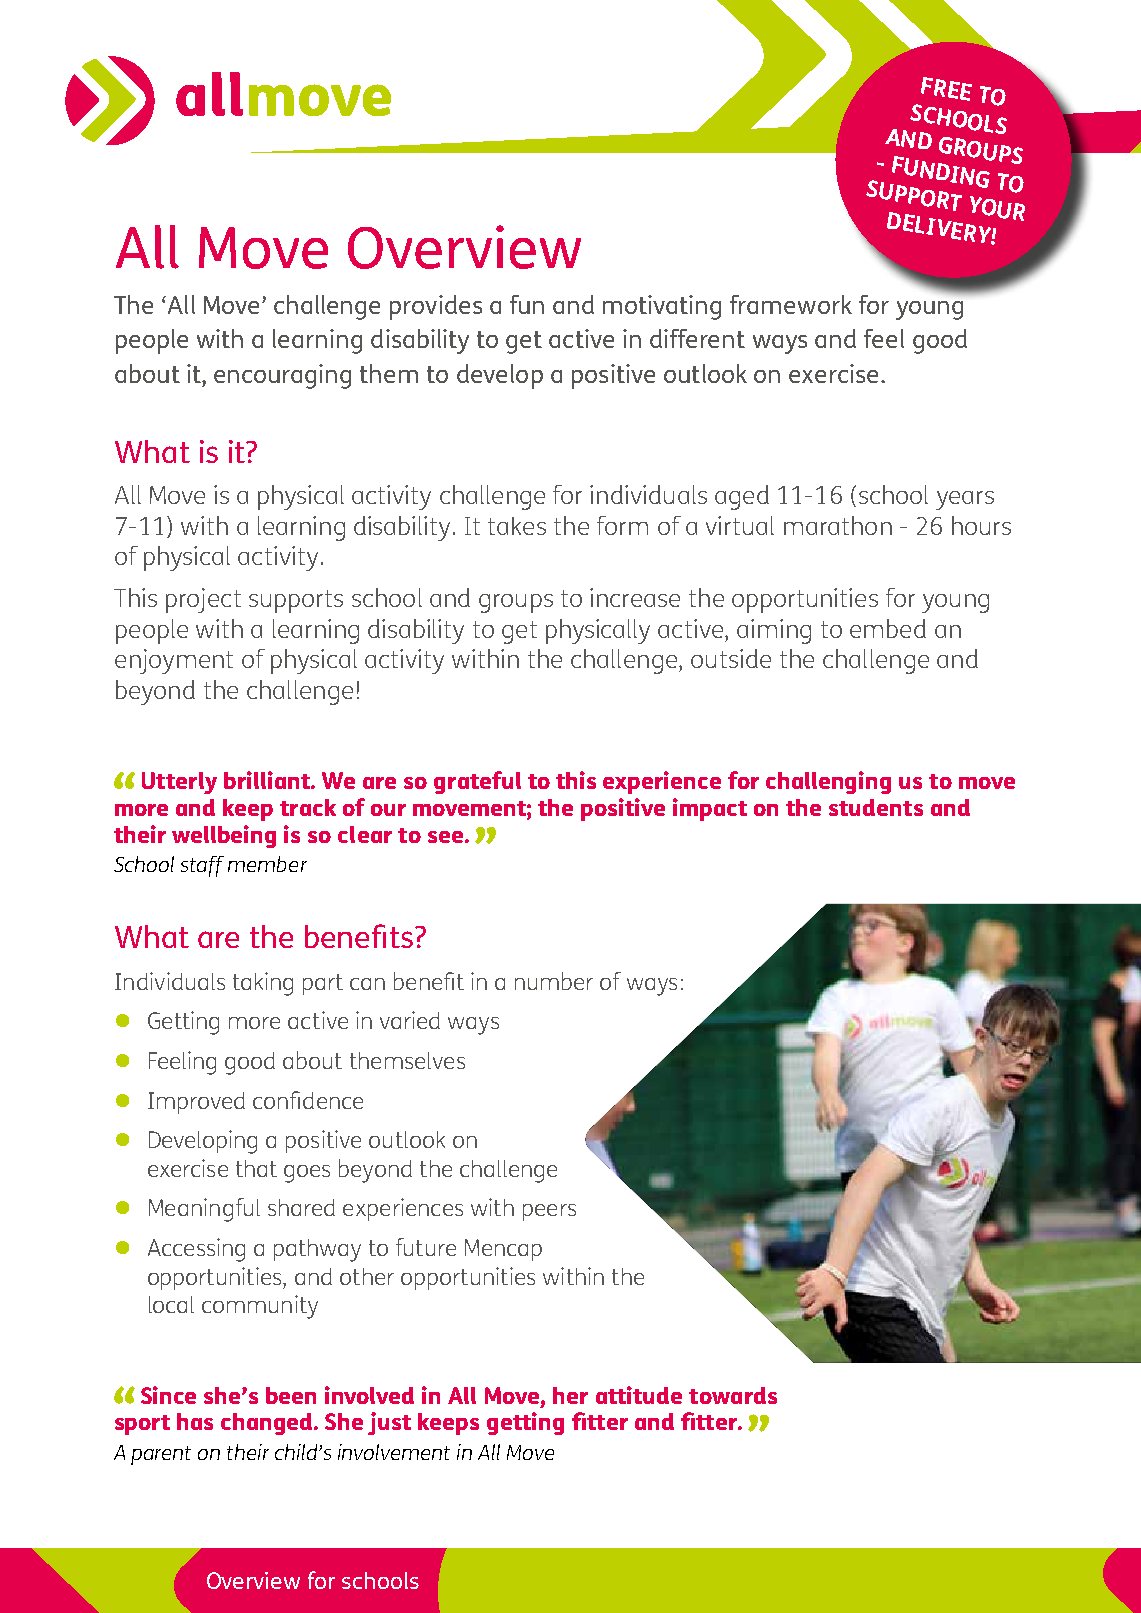  Describe the element at coordinates (554, 981) in the document. I see `number` at that location.
